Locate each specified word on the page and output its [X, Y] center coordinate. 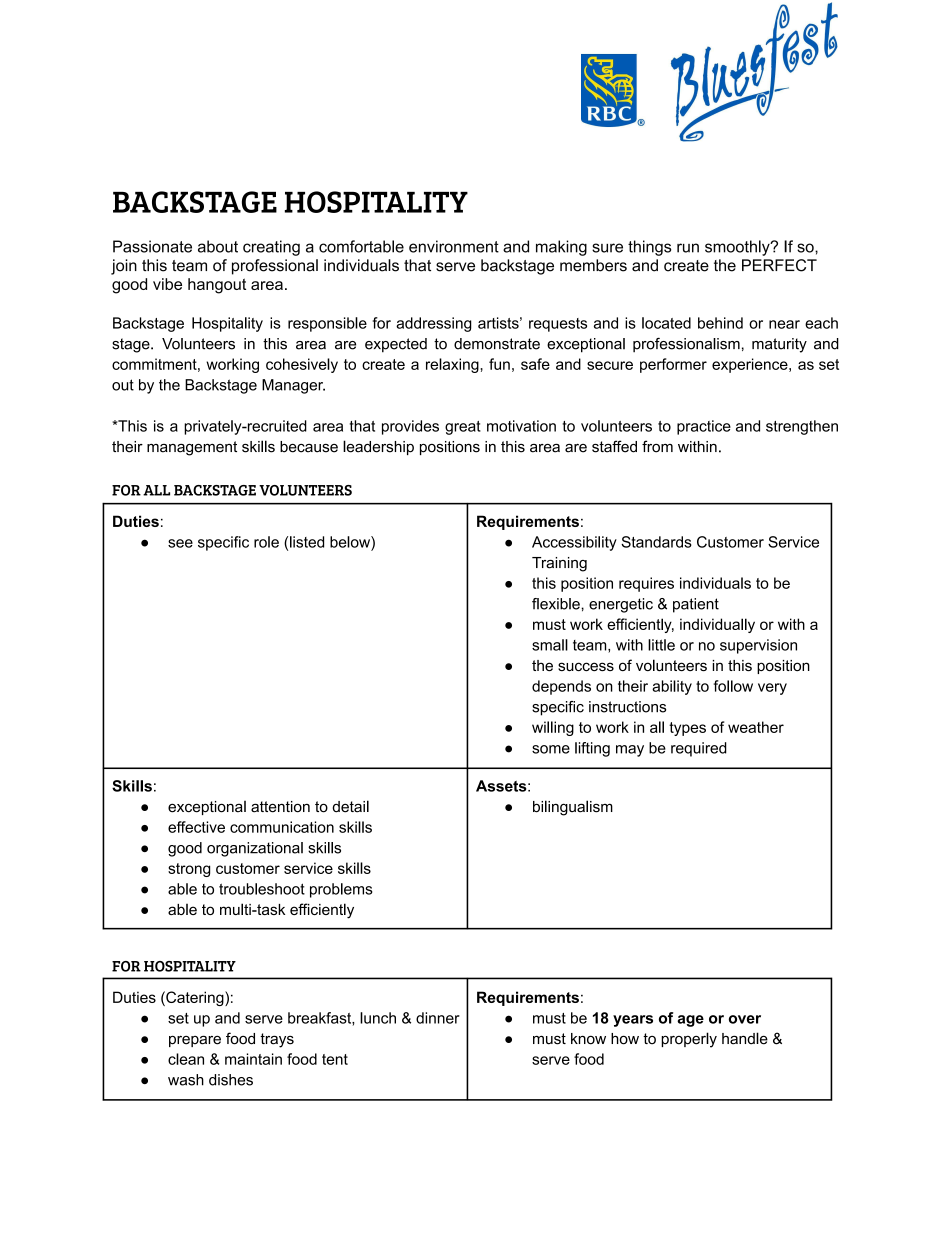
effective [196, 827]
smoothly [738, 248]
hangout [217, 286]
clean [186, 1059]
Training [559, 564]
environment [454, 246]
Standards [656, 542]
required [699, 749]
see [180, 543]
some [551, 749]
